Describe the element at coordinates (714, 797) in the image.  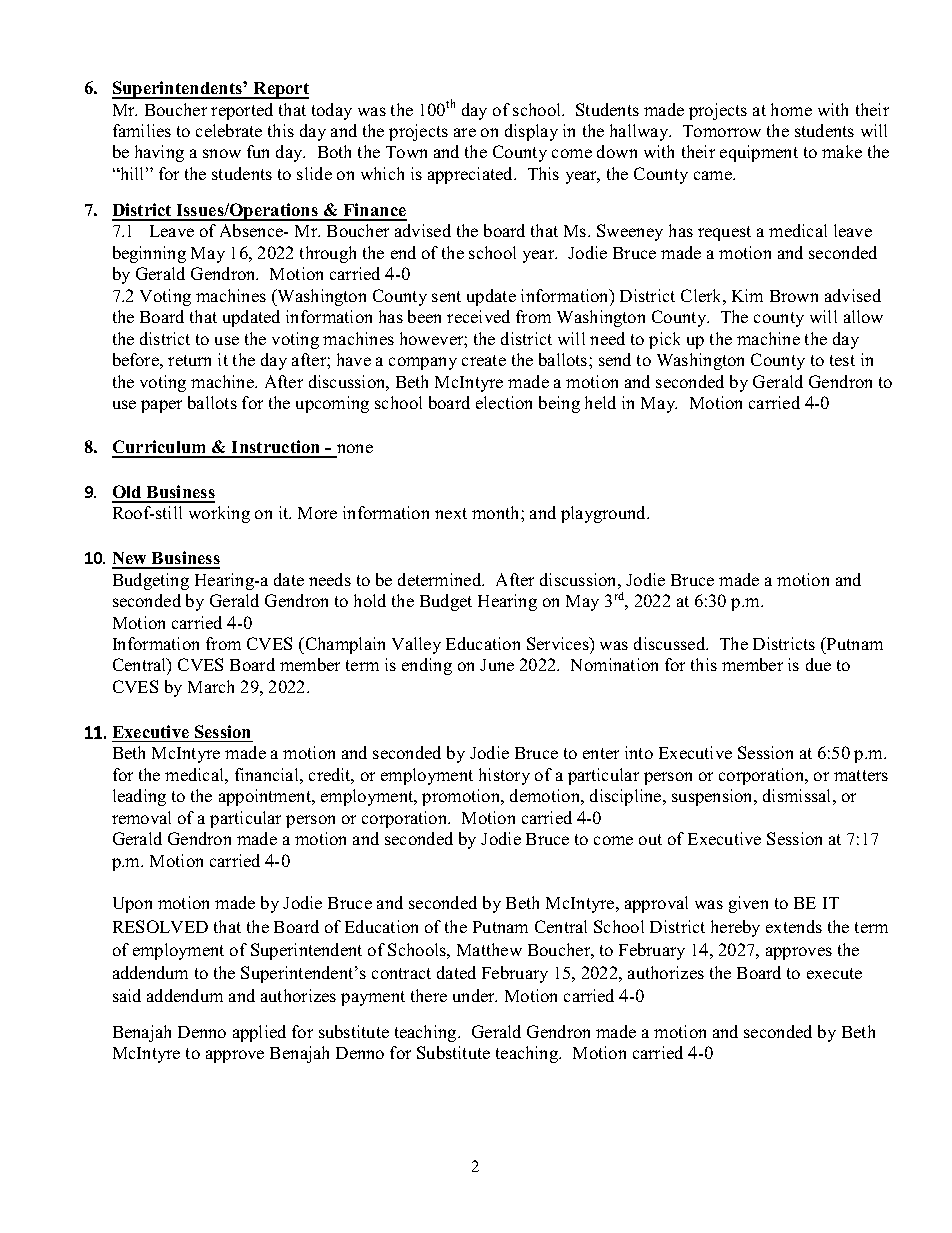
I see `suspension` at that location.
